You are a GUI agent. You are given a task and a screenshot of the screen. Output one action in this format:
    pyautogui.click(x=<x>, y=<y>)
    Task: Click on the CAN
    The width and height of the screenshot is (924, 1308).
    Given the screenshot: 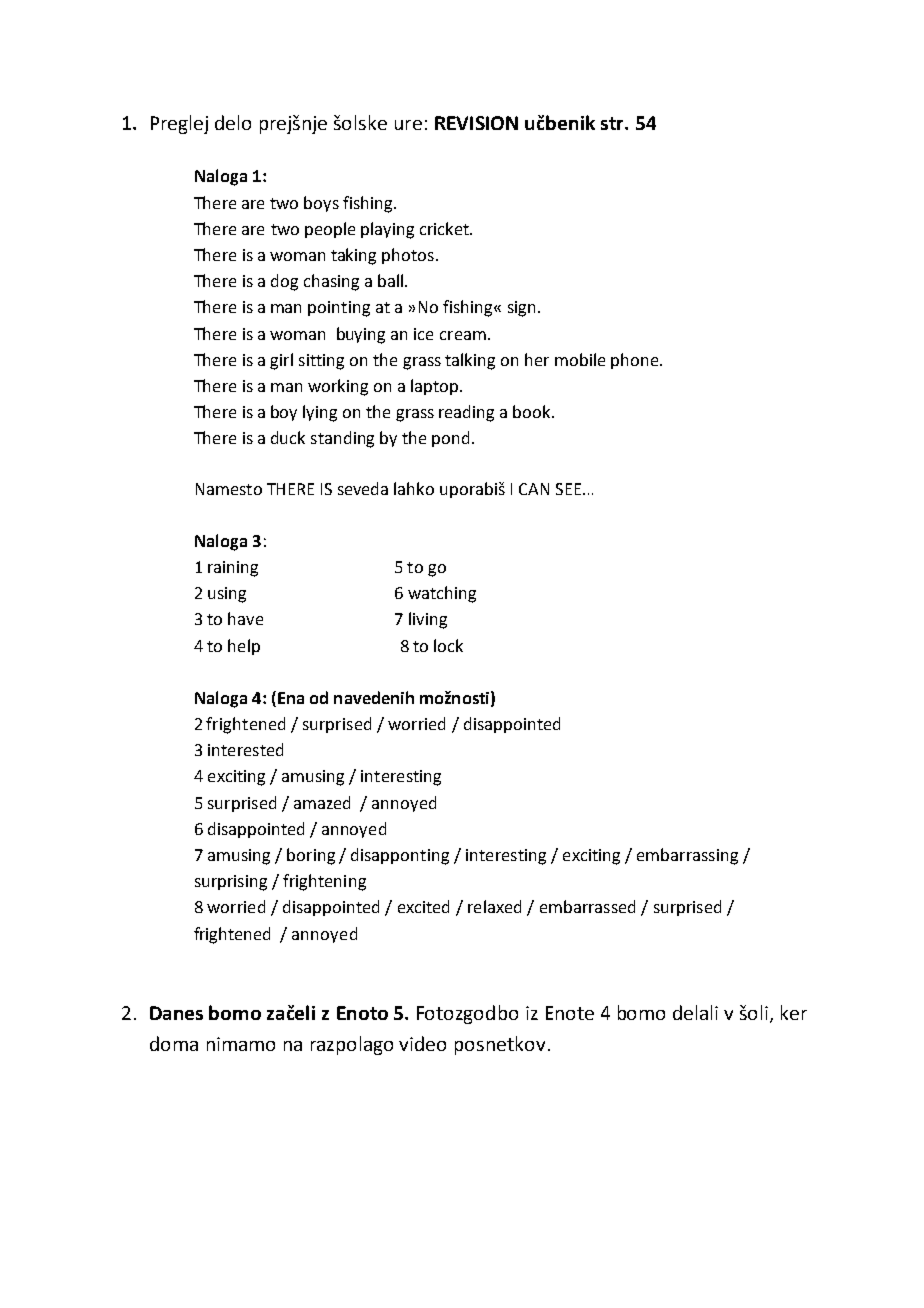 What is the action you would take?
    pyautogui.click(x=534, y=489)
